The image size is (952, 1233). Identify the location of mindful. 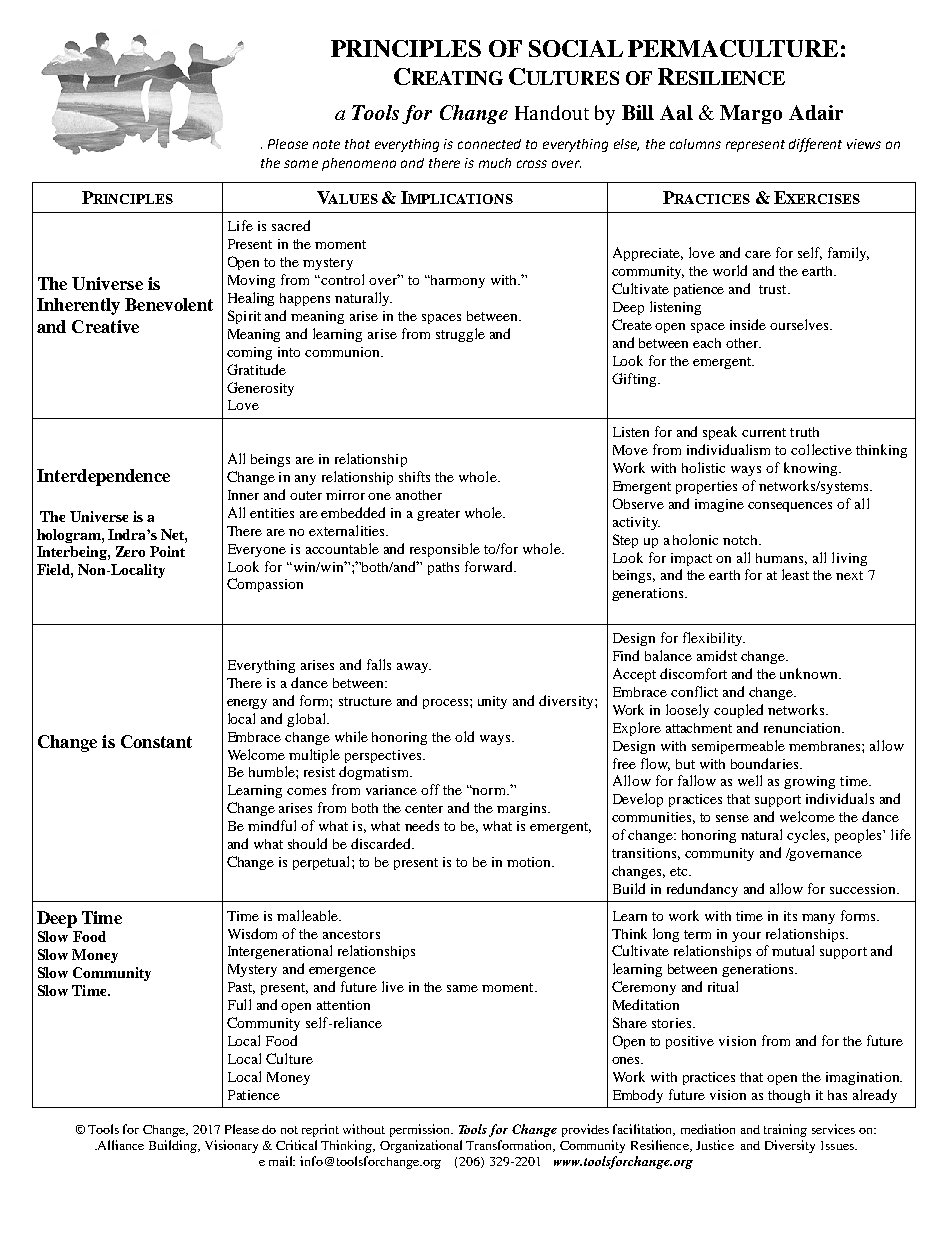
(272, 825).
